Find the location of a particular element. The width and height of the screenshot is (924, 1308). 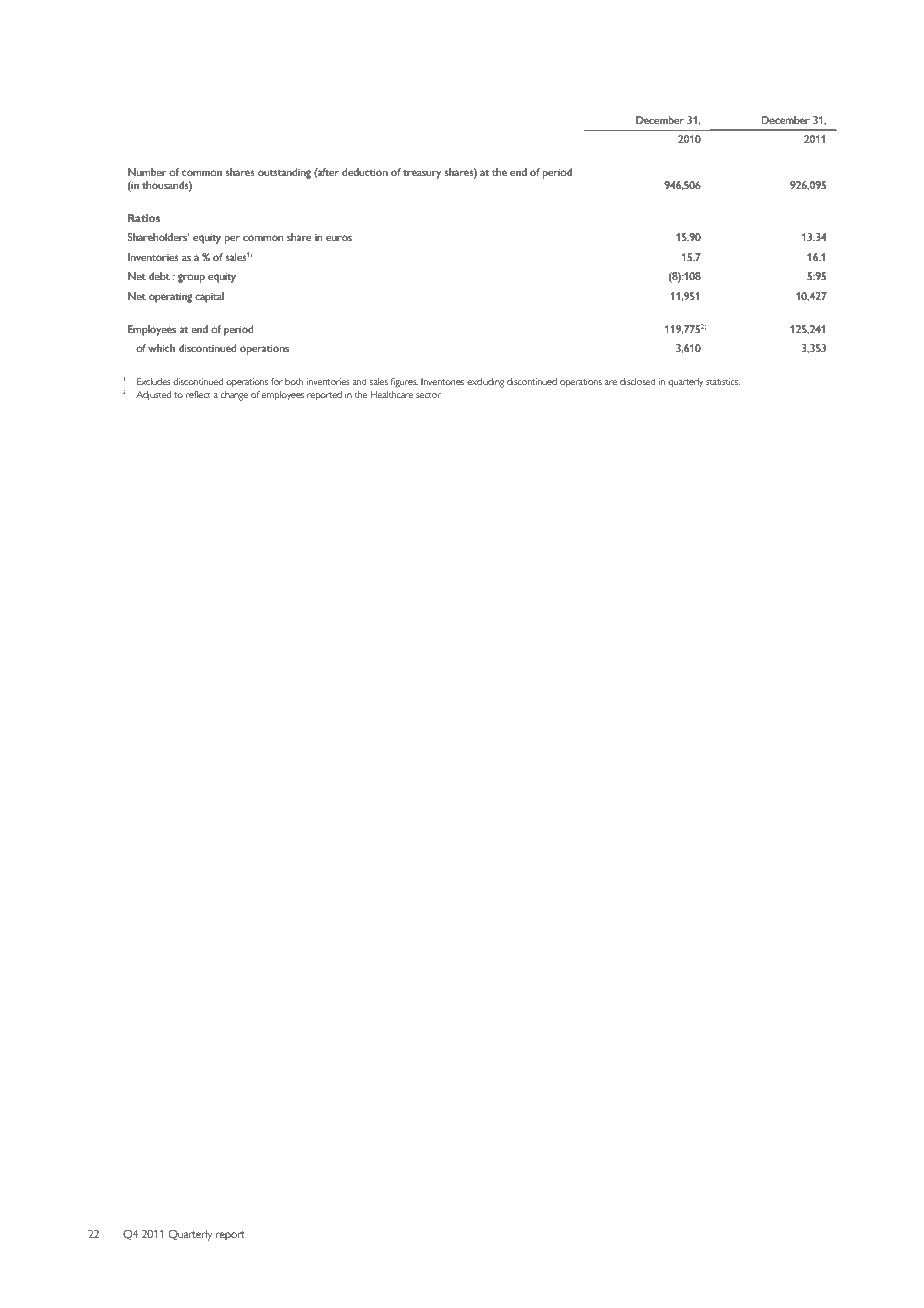

statistics is located at coordinates (723, 381).
